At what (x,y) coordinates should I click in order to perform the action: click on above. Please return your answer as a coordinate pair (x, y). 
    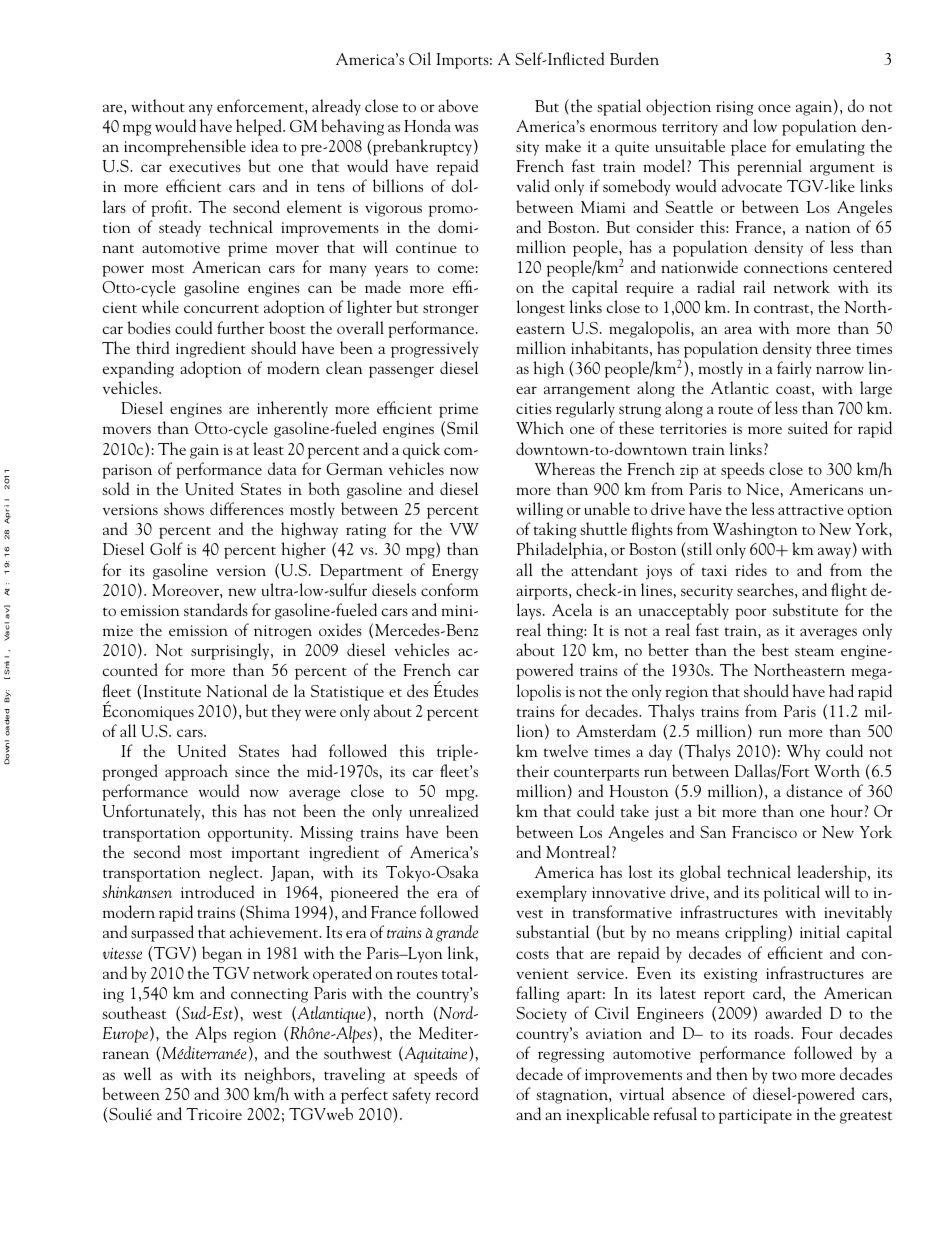
    Looking at the image, I should click on (458, 105).
